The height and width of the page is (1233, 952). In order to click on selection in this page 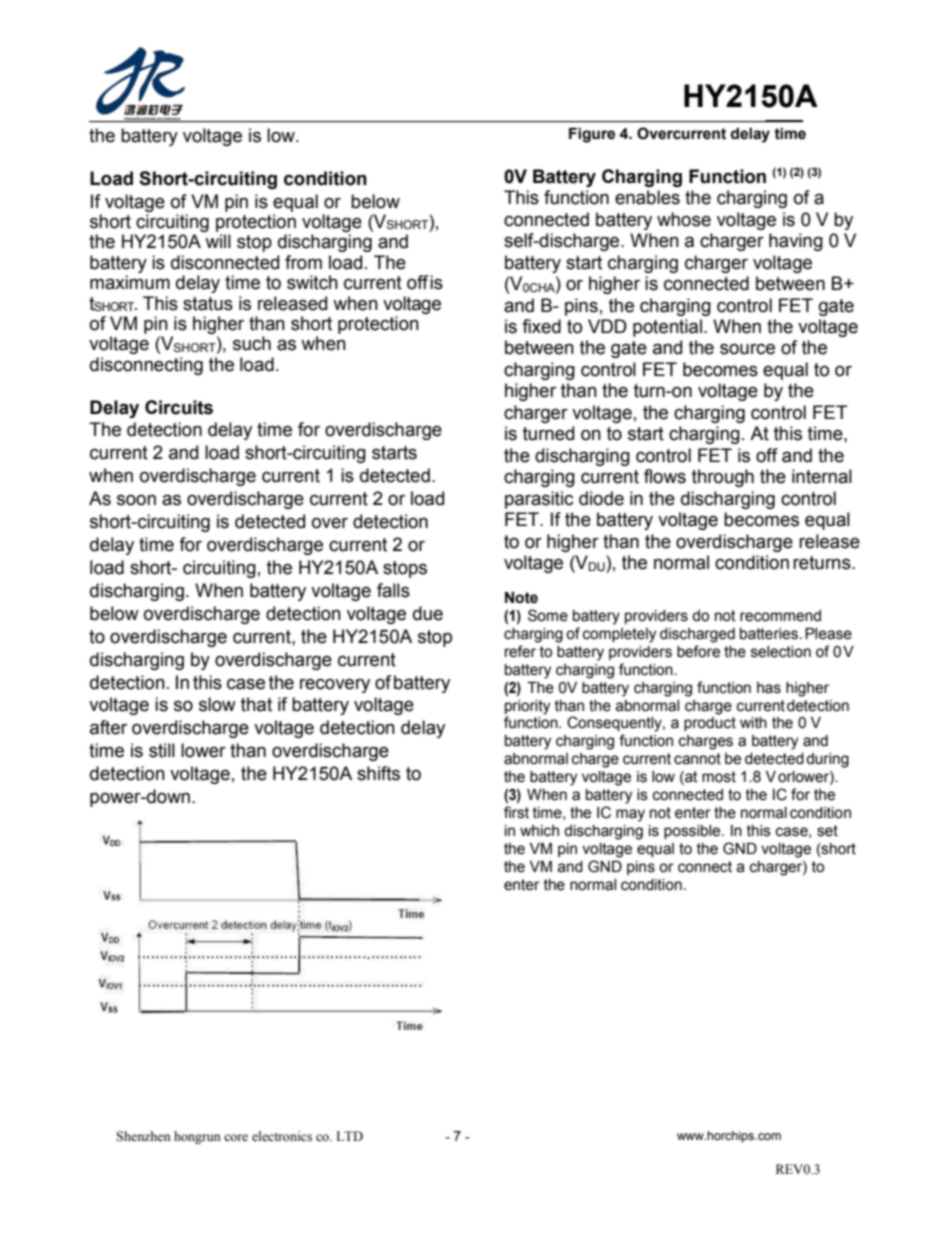, I will do `click(781, 652)`.
